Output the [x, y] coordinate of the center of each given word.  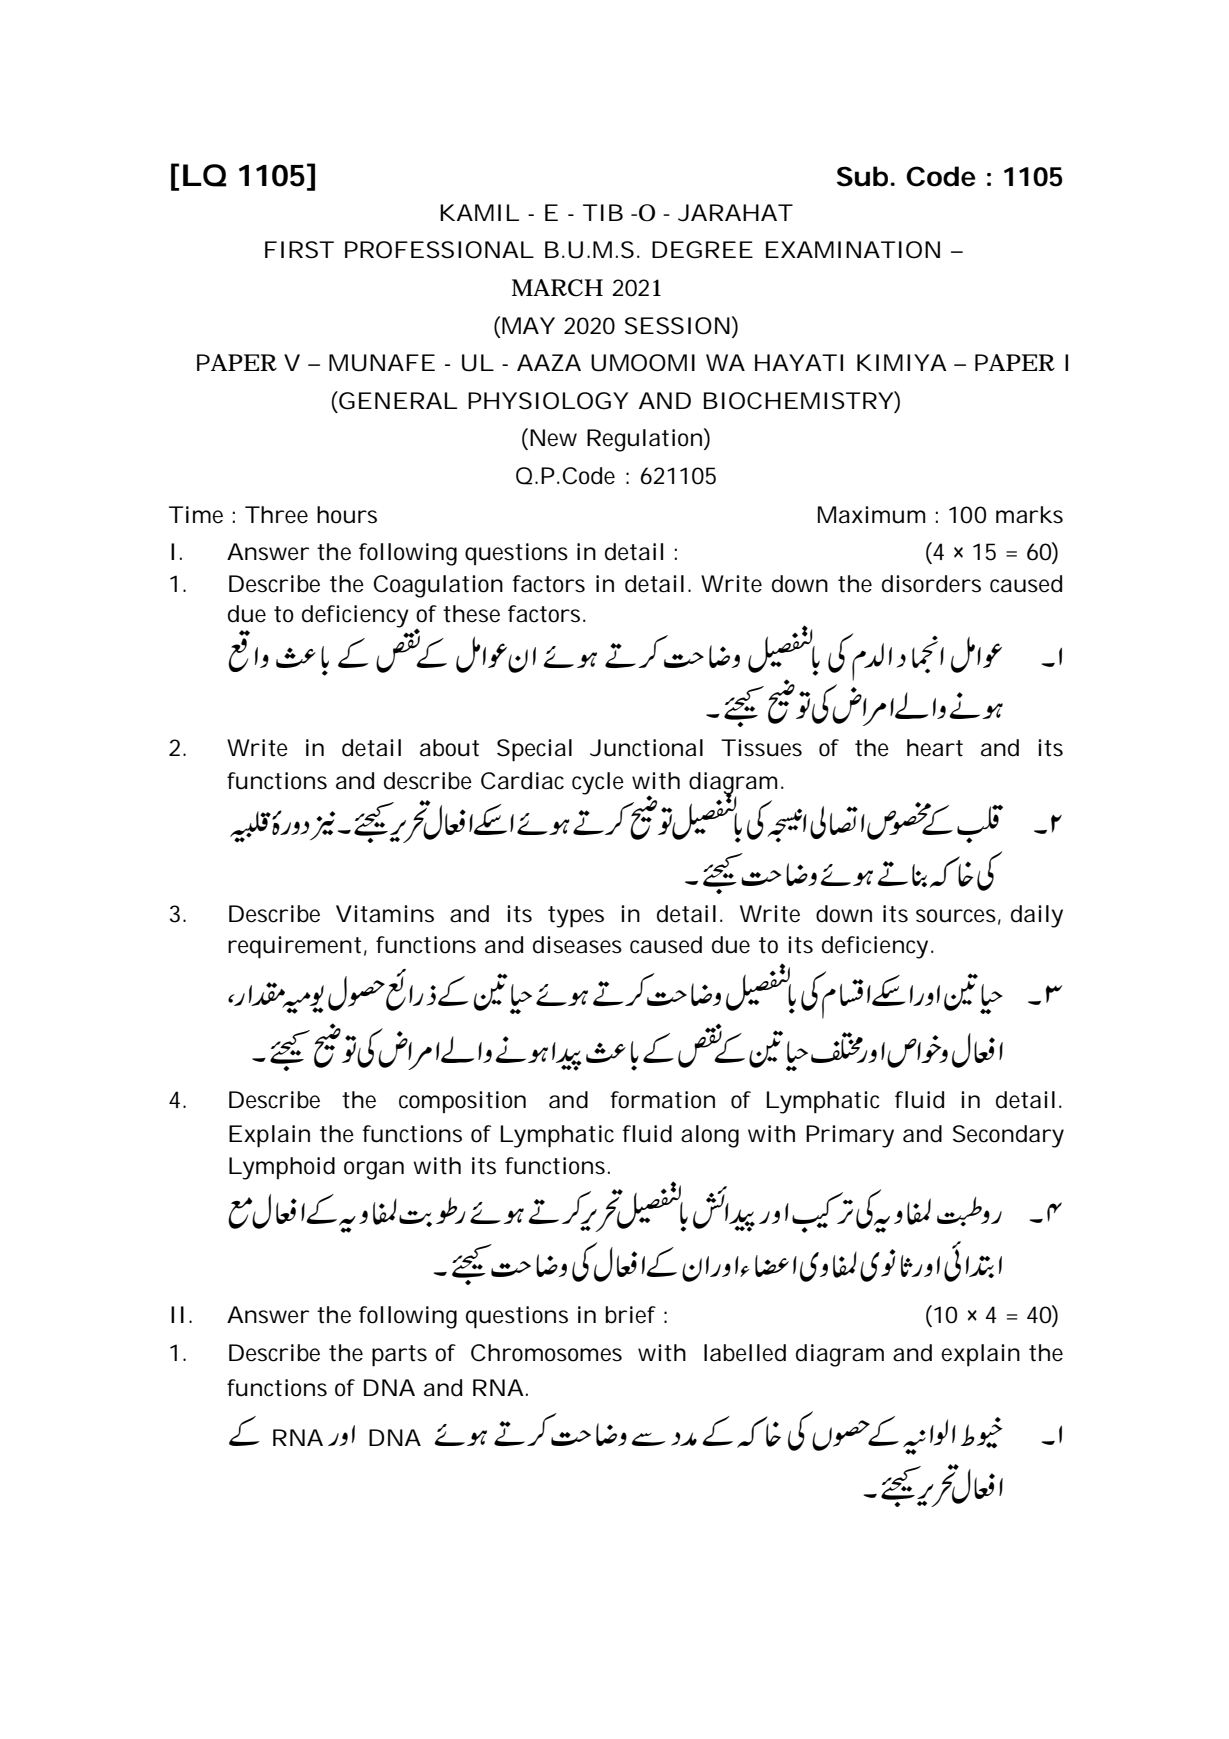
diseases [577, 945]
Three [276, 515]
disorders [931, 584]
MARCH [557, 288]
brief [630, 1315]
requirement [294, 947]
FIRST [299, 250]
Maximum [871, 515]
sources [956, 916]
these [471, 614]
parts [399, 1356]
